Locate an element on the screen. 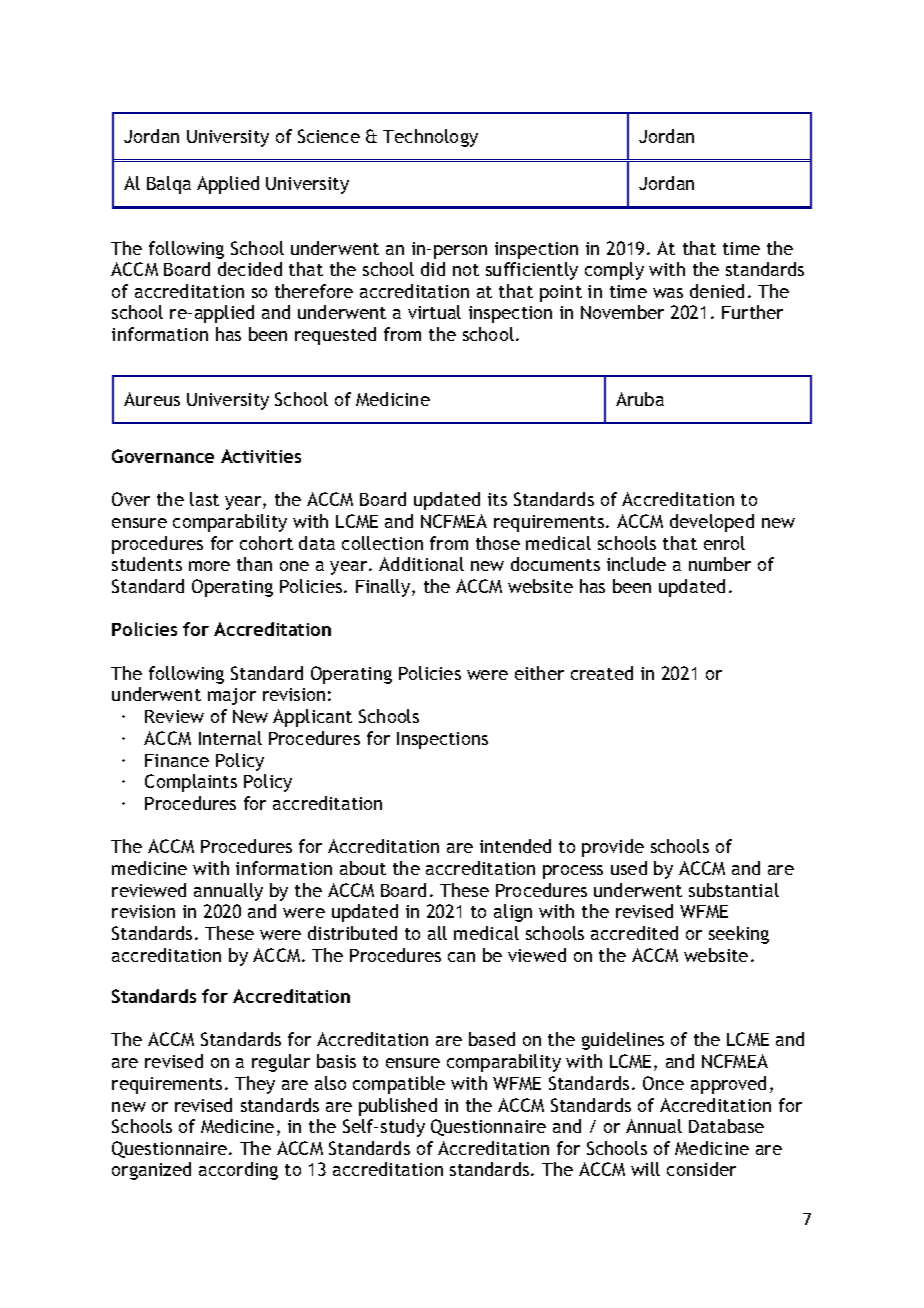 This screenshot has width=924, height=1308. provide is located at coordinates (613, 848).
